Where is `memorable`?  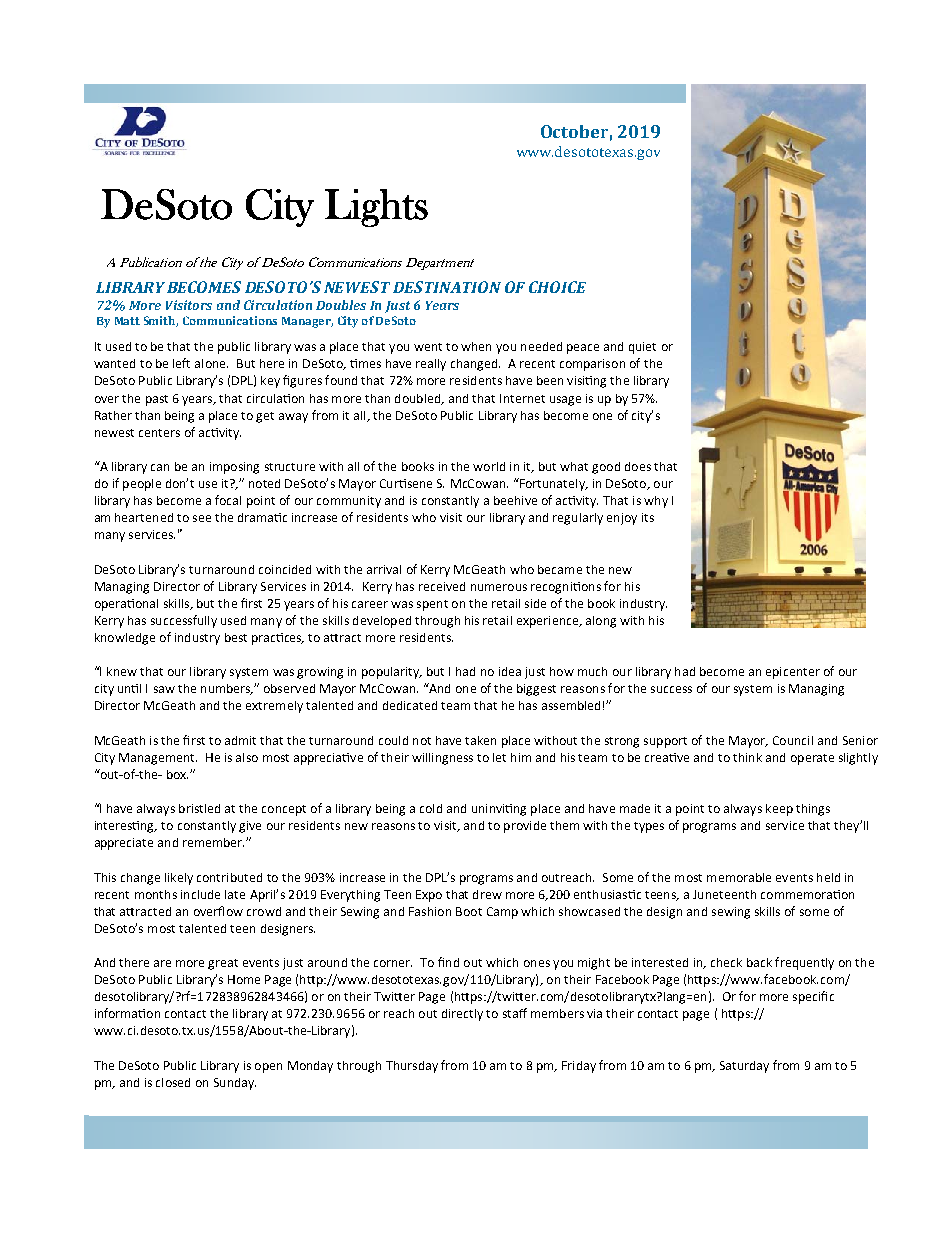
memorable is located at coordinates (739, 877).
